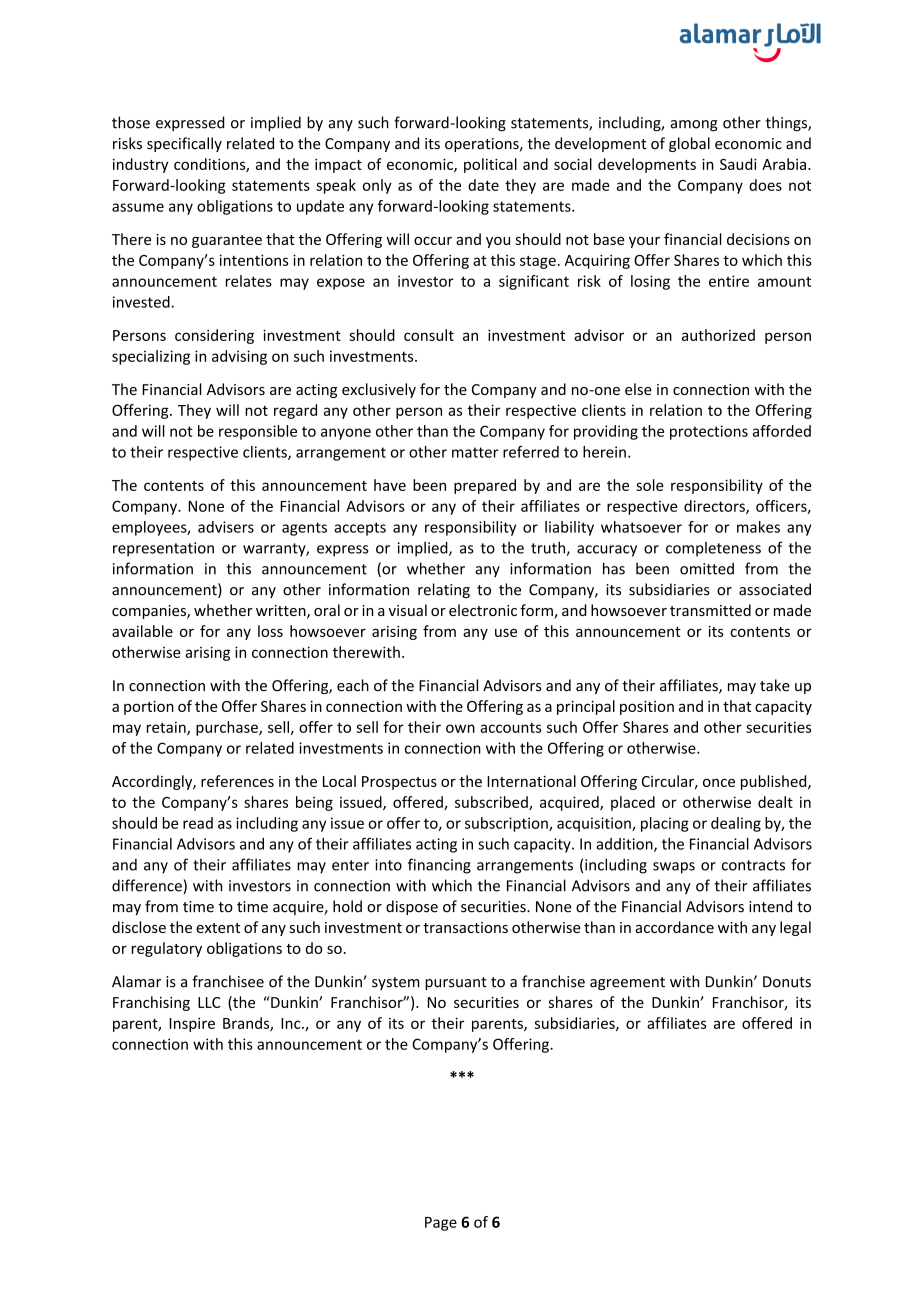 The width and height of the screenshot is (924, 1308). What do you see at coordinates (775, 685) in the screenshot?
I see `take` at bounding box center [775, 685].
